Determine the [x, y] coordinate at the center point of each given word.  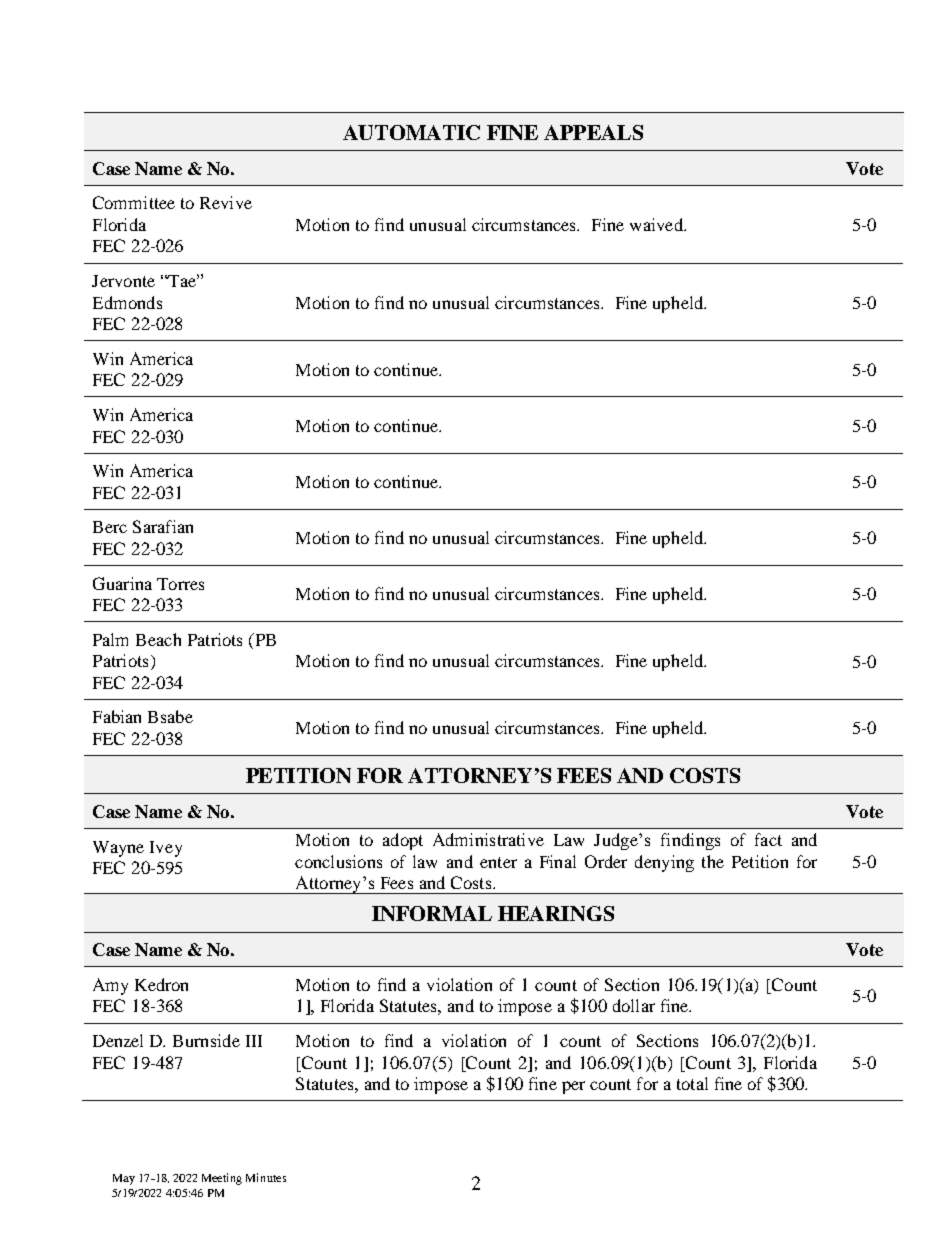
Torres [180, 584]
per [573, 1087]
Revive [226, 202]
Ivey [166, 849]
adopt [403, 841]
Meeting [222, 1179]
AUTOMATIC [411, 132]
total [692, 1083]
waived [658, 224]
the [713, 861]
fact [768, 839]
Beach [158, 639]
